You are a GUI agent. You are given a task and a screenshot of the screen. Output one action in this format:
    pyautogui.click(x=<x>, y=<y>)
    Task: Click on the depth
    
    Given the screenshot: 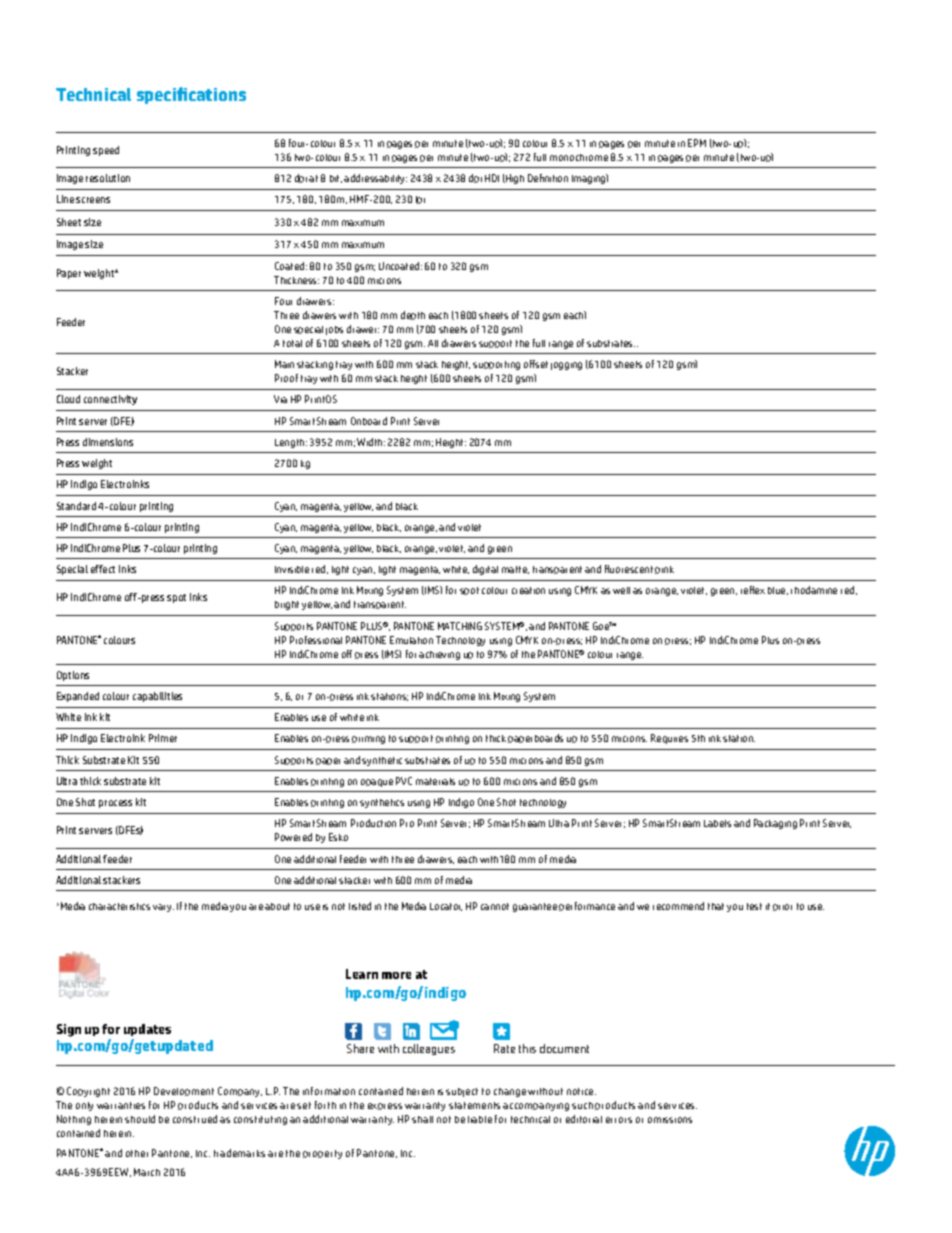 What is the action you would take?
    pyautogui.click(x=413, y=315)
